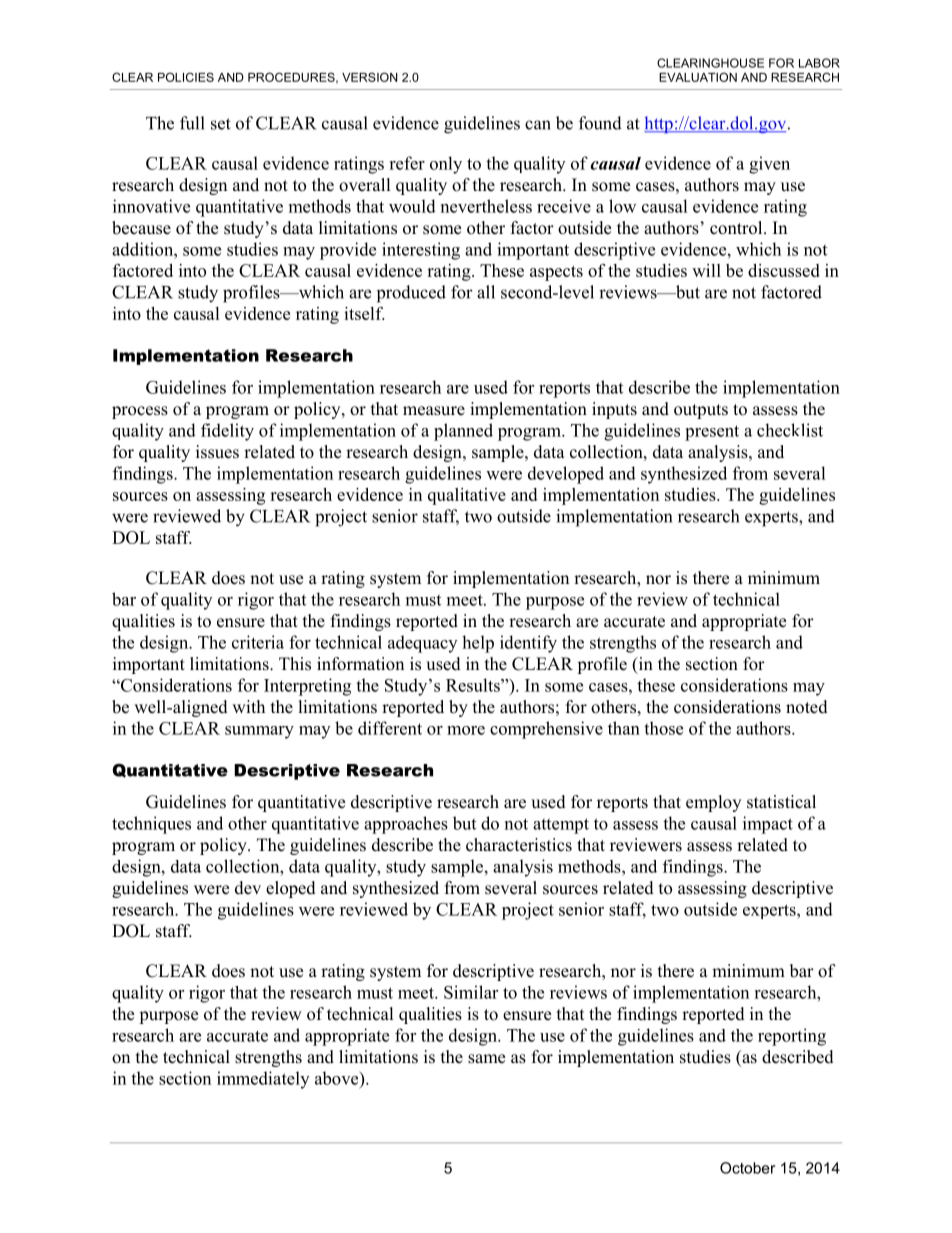 This image has width=952, height=1233. I want to click on same, so click(486, 1059).
